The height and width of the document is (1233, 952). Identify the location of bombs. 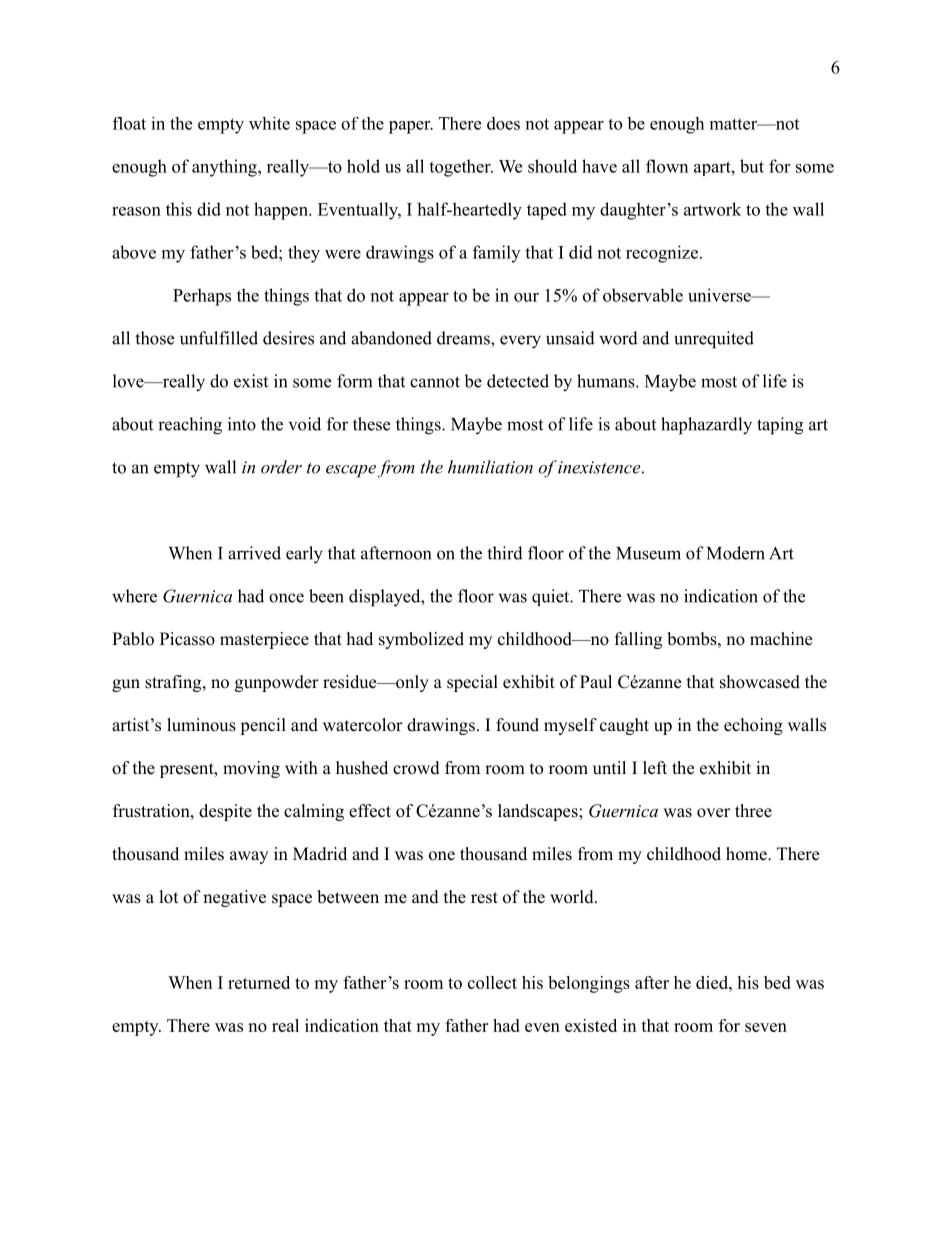
(692, 639).
